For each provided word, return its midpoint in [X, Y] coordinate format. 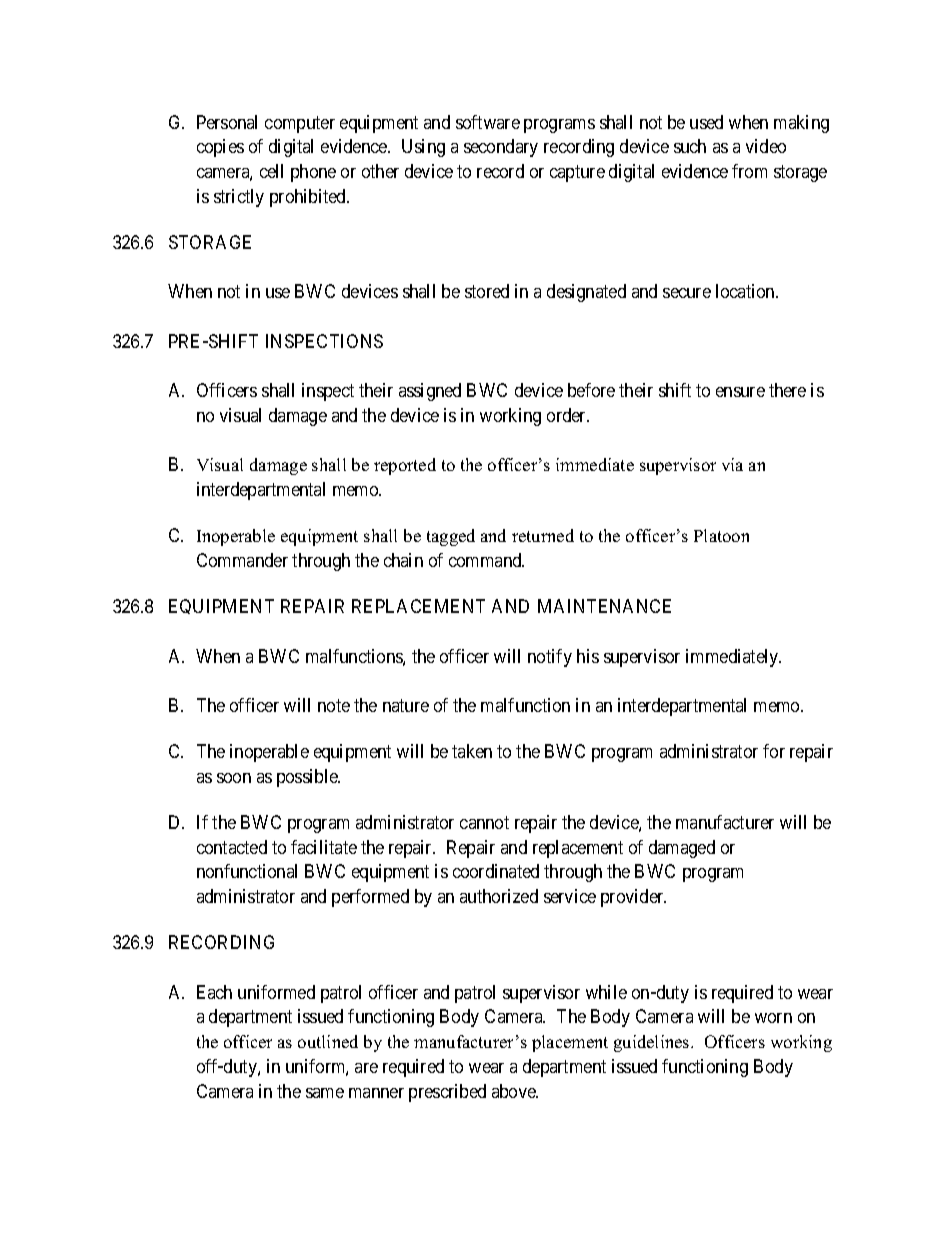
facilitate [324, 847]
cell [271, 171]
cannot [484, 822]
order [568, 415]
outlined [328, 1041]
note [334, 705]
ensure [740, 392]
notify [550, 658]
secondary [501, 148]
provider [633, 898]
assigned [430, 392]
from [749, 171]
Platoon [721, 535]
